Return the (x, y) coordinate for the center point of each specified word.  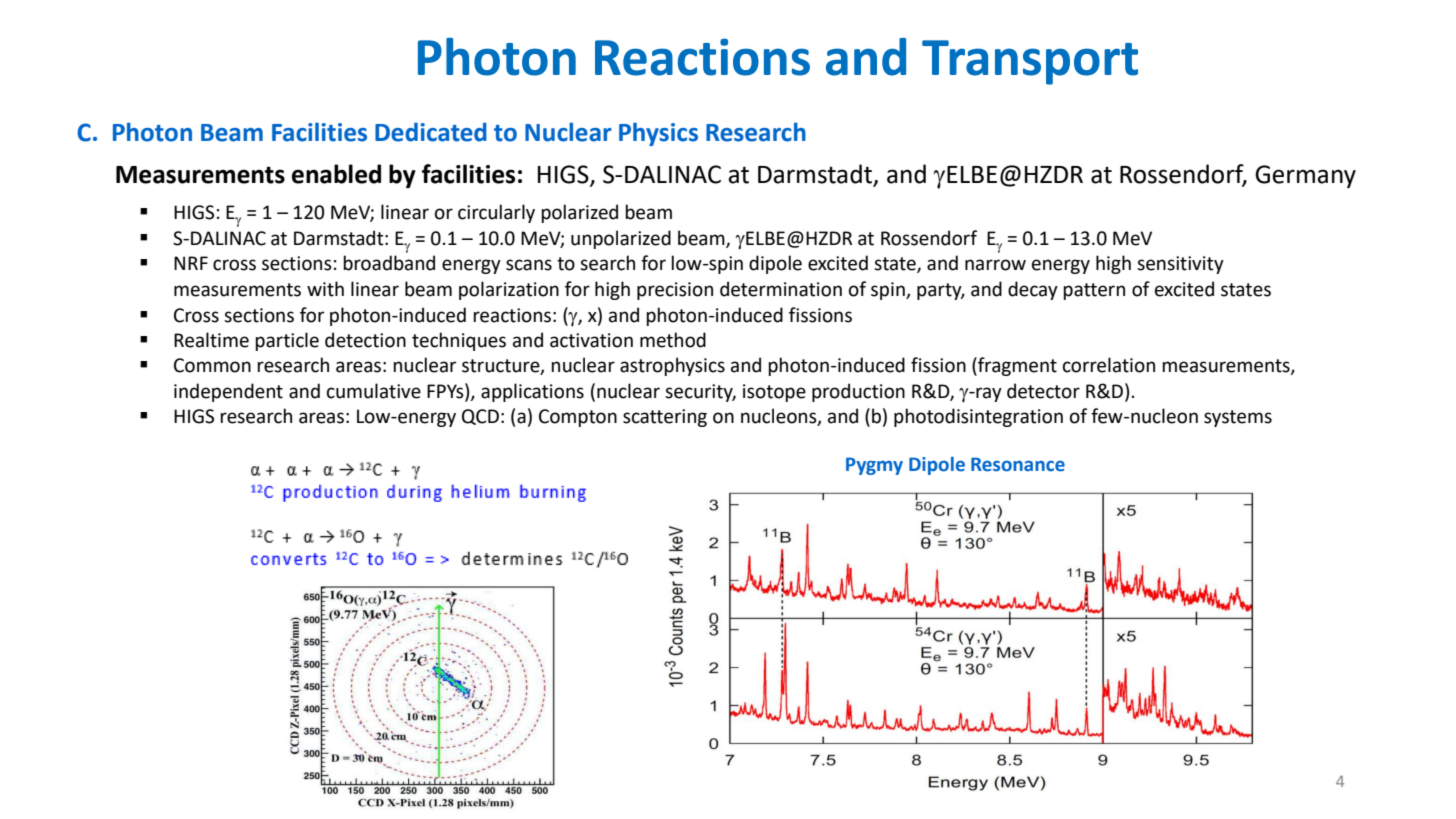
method (673, 340)
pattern (1094, 291)
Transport (1030, 62)
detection (365, 340)
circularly (496, 213)
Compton (578, 418)
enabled (336, 174)
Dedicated (431, 132)
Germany (1305, 176)
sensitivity (1180, 265)
